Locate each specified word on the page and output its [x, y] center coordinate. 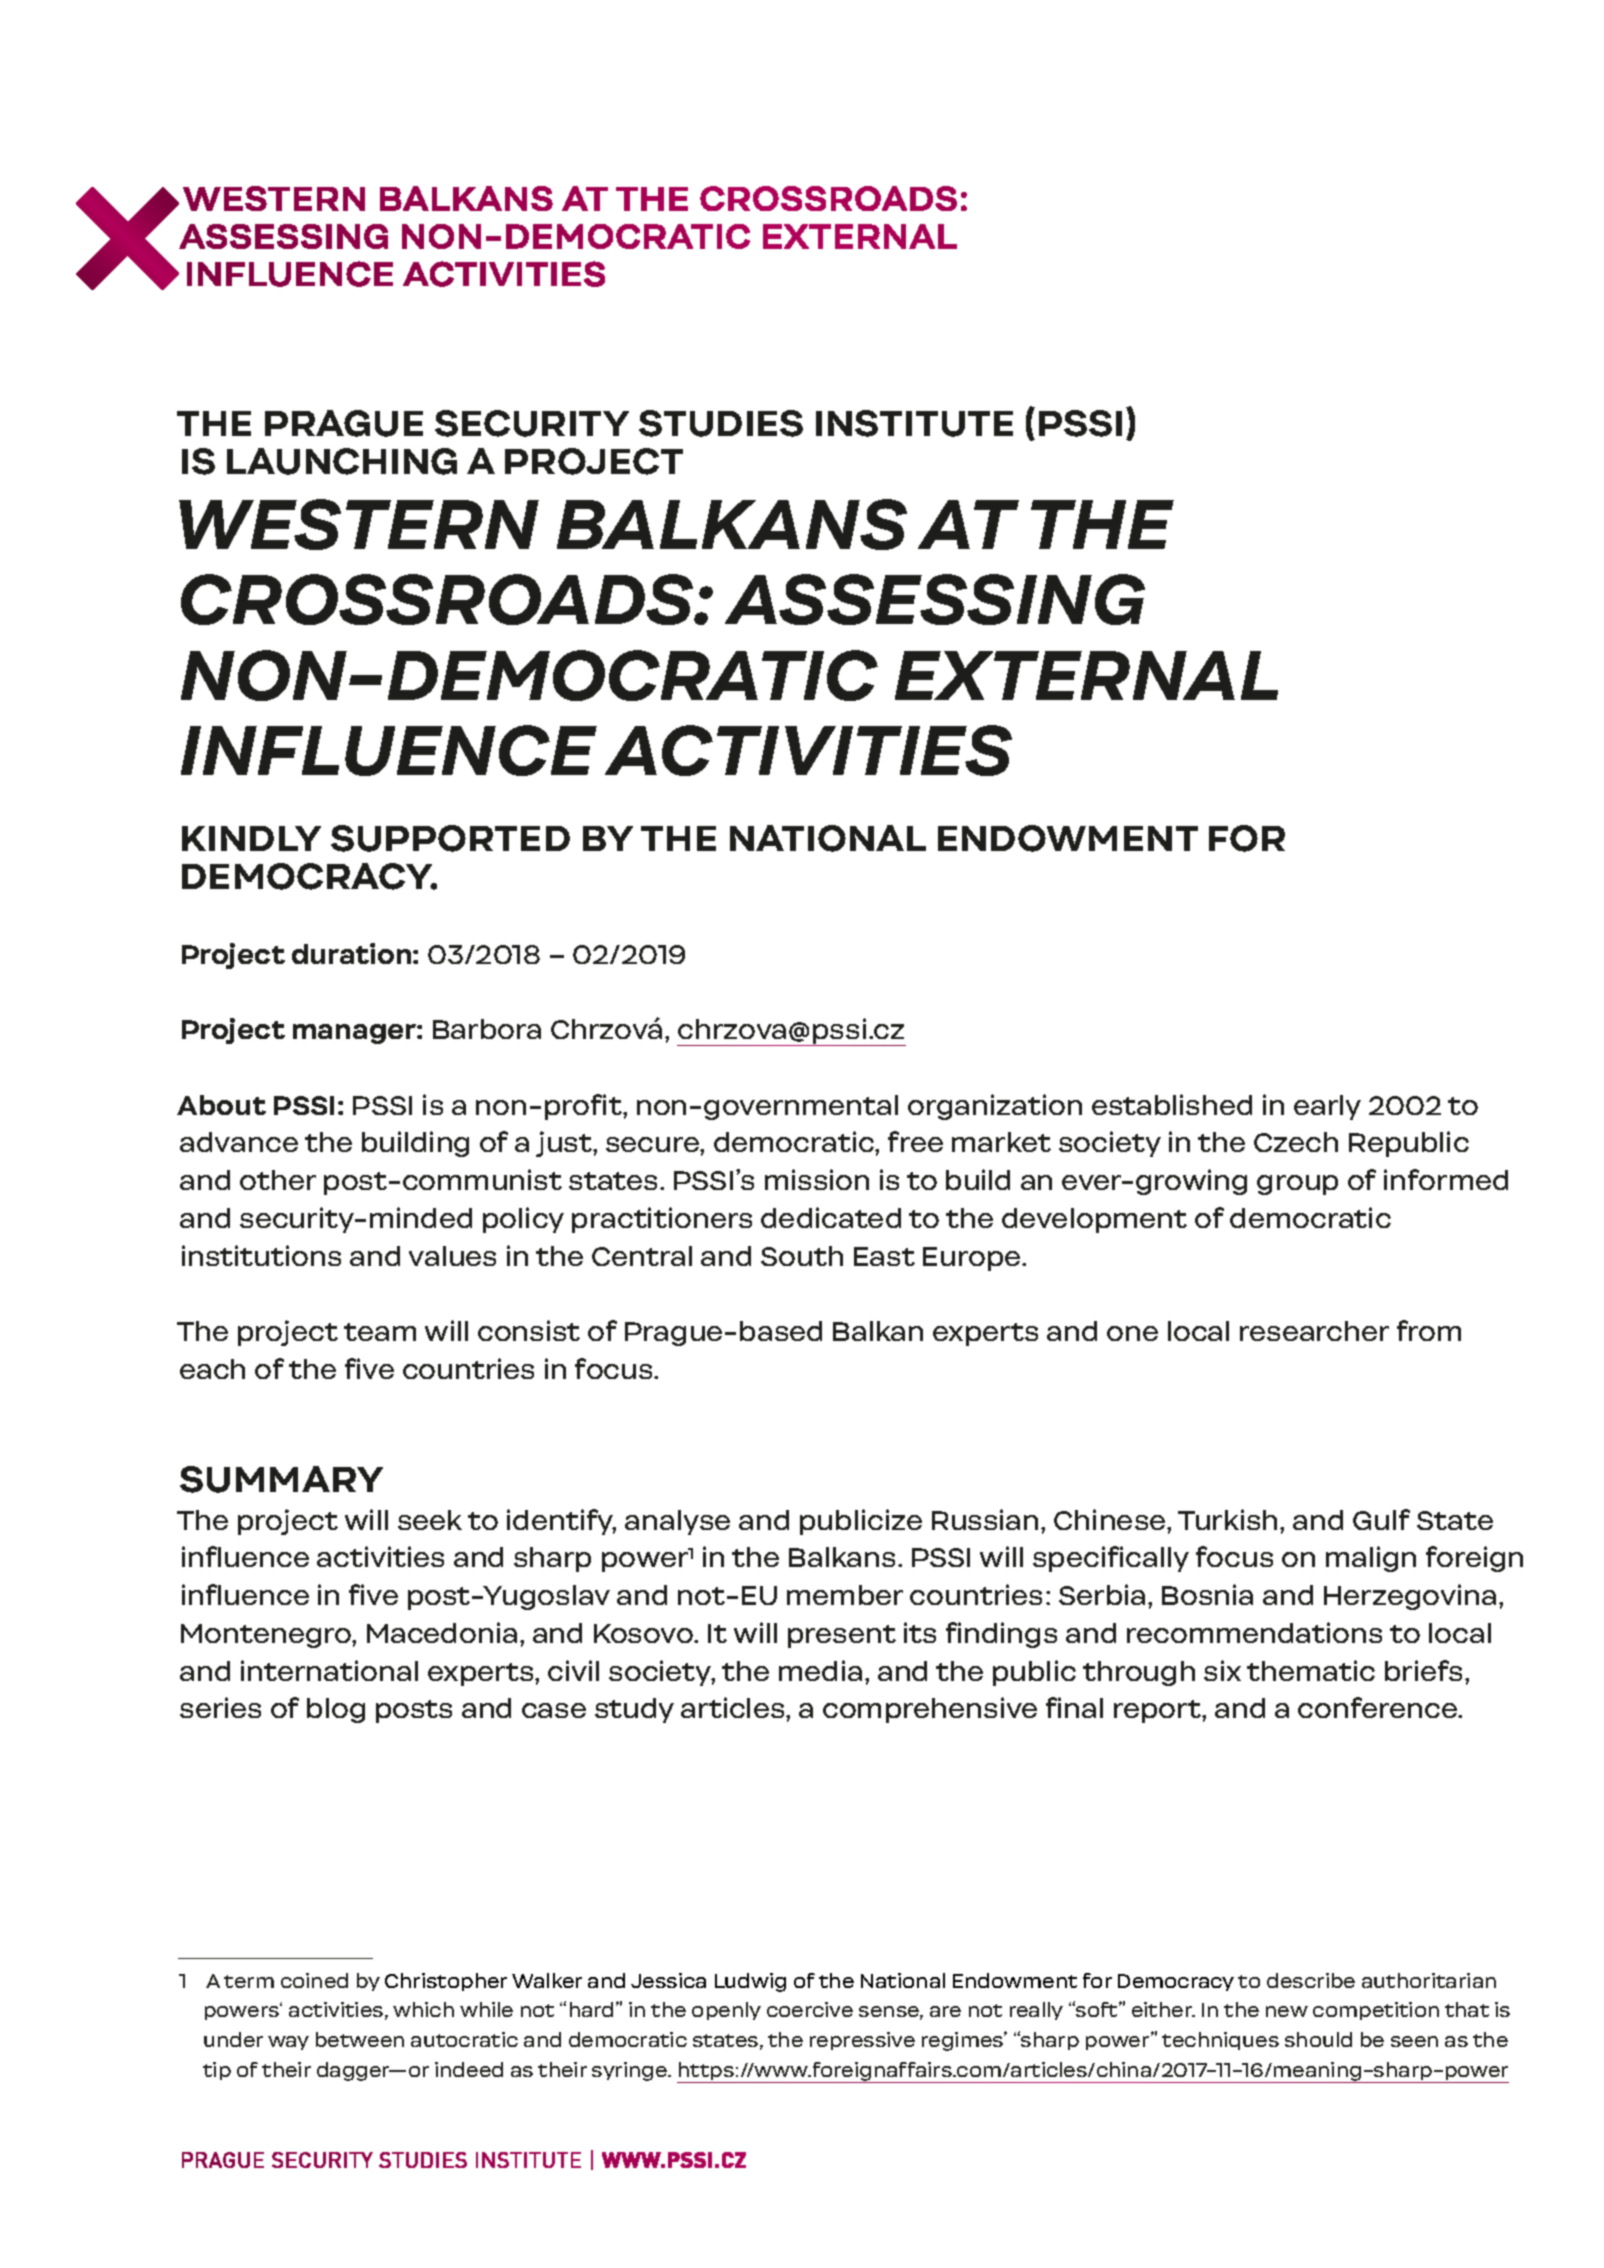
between [360, 2039]
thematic [1311, 1670]
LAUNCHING [342, 461]
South [802, 1256]
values [452, 1256]
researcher [1314, 1331]
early [1327, 1107]
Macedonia [442, 1632]
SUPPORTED [450, 838]
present [842, 1636]
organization [995, 1107]
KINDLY [251, 838]
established [1172, 1104]
